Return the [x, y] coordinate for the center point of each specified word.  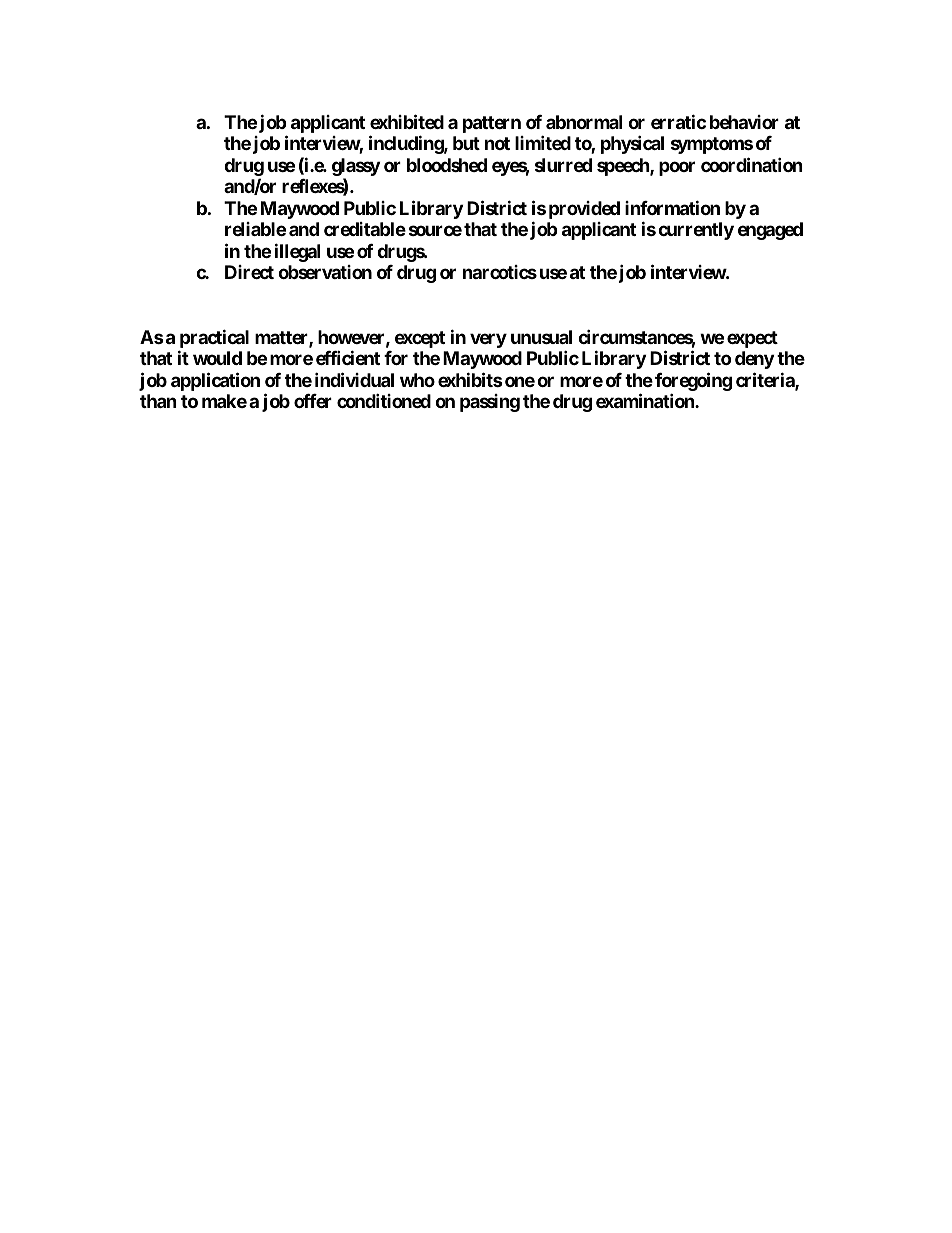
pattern [492, 124]
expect [752, 339]
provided [584, 210]
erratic [678, 121]
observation [325, 272]
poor [677, 168]
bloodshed [447, 165]
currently [696, 231]
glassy [356, 168]
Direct [249, 272]
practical [214, 338]
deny [754, 360]
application [215, 381]
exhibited [407, 121]
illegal [297, 252]
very [488, 340]
